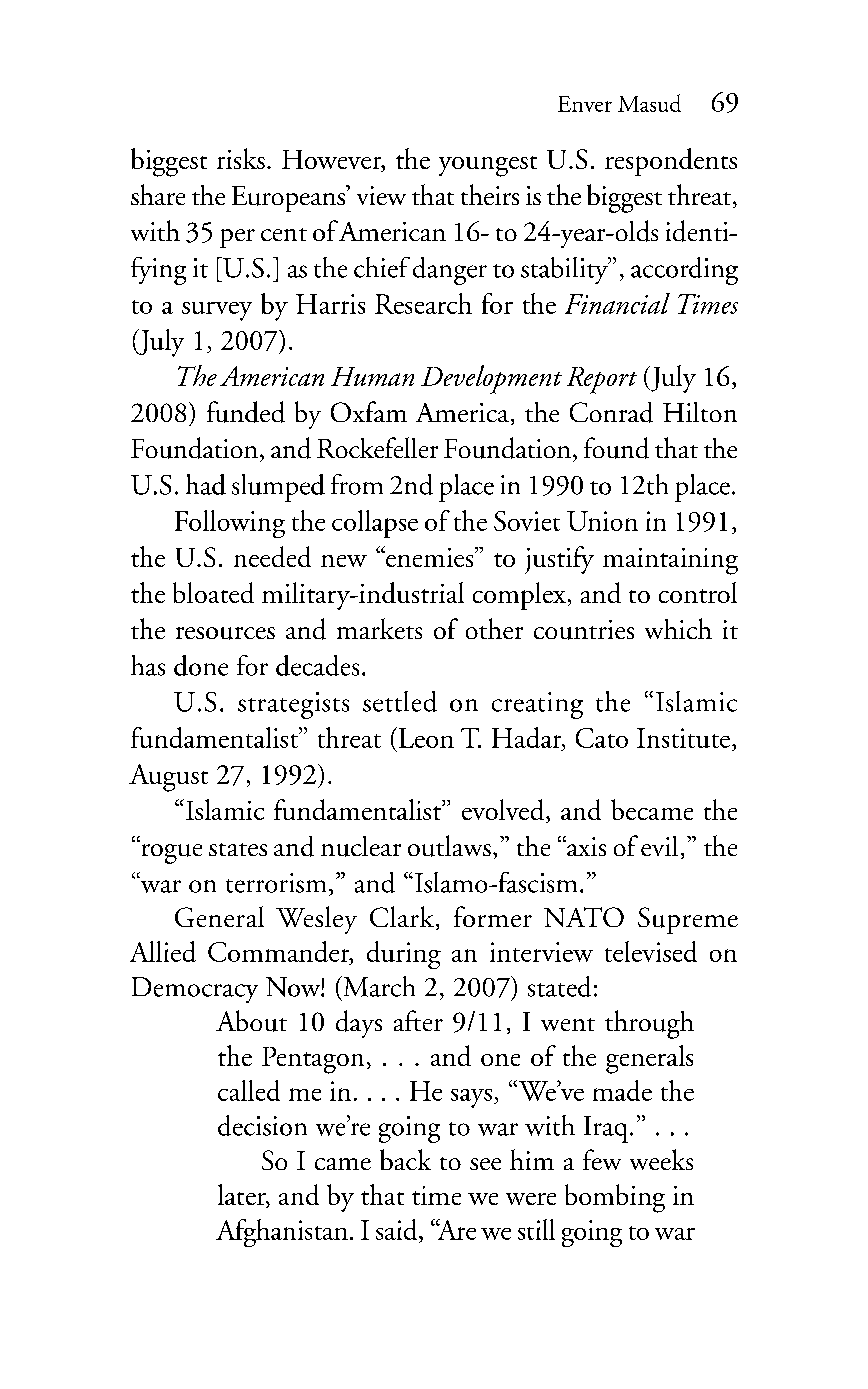  I want to click on Afghanistan, so click(282, 1233).
